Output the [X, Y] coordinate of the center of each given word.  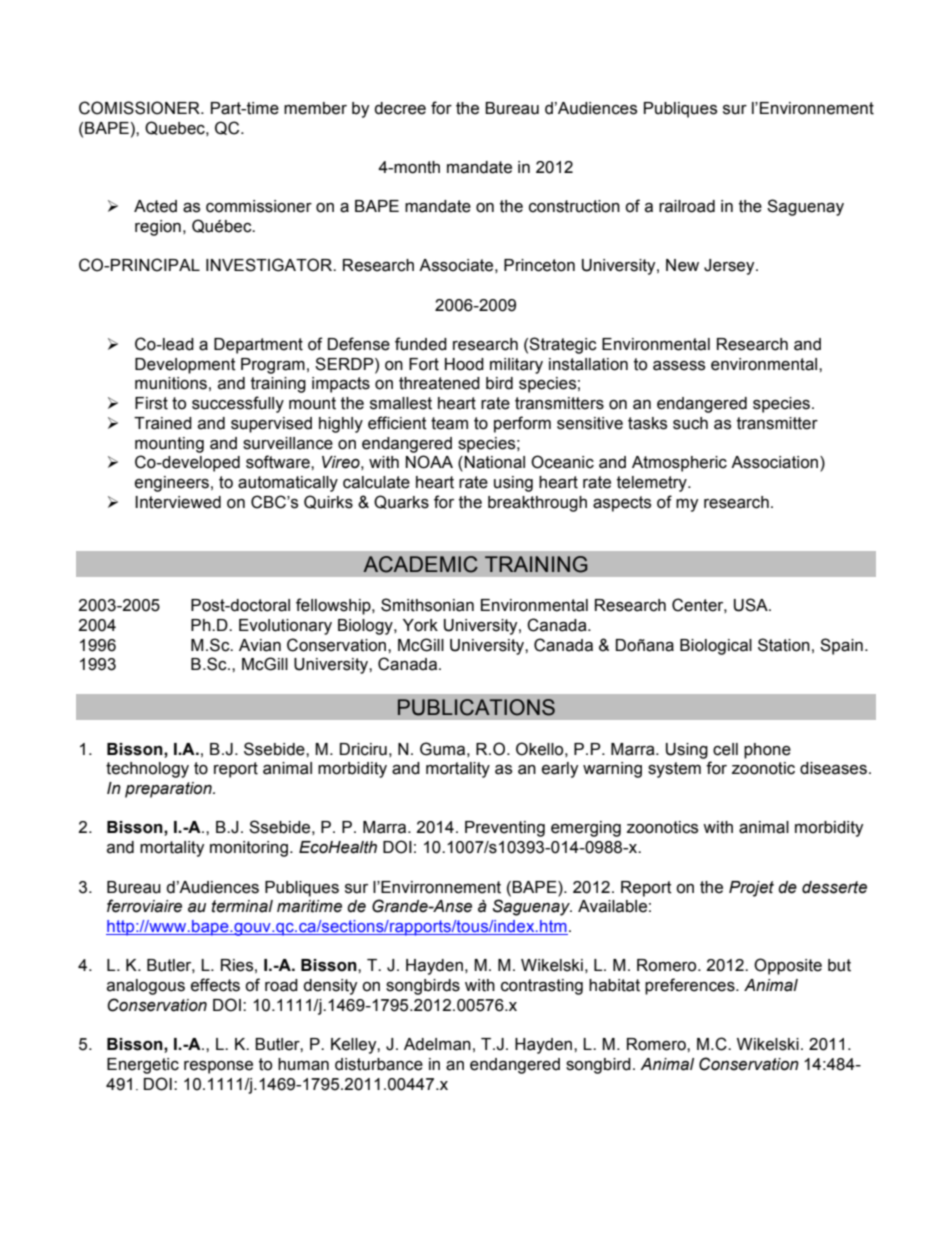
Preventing [505, 829]
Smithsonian [427, 605]
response [218, 1067]
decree [400, 108]
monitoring [249, 849]
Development [185, 366]
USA [752, 605]
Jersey [730, 267]
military [516, 366]
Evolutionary [285, 627]
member [315, 108]
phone [767, 751]
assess [679, 365]
